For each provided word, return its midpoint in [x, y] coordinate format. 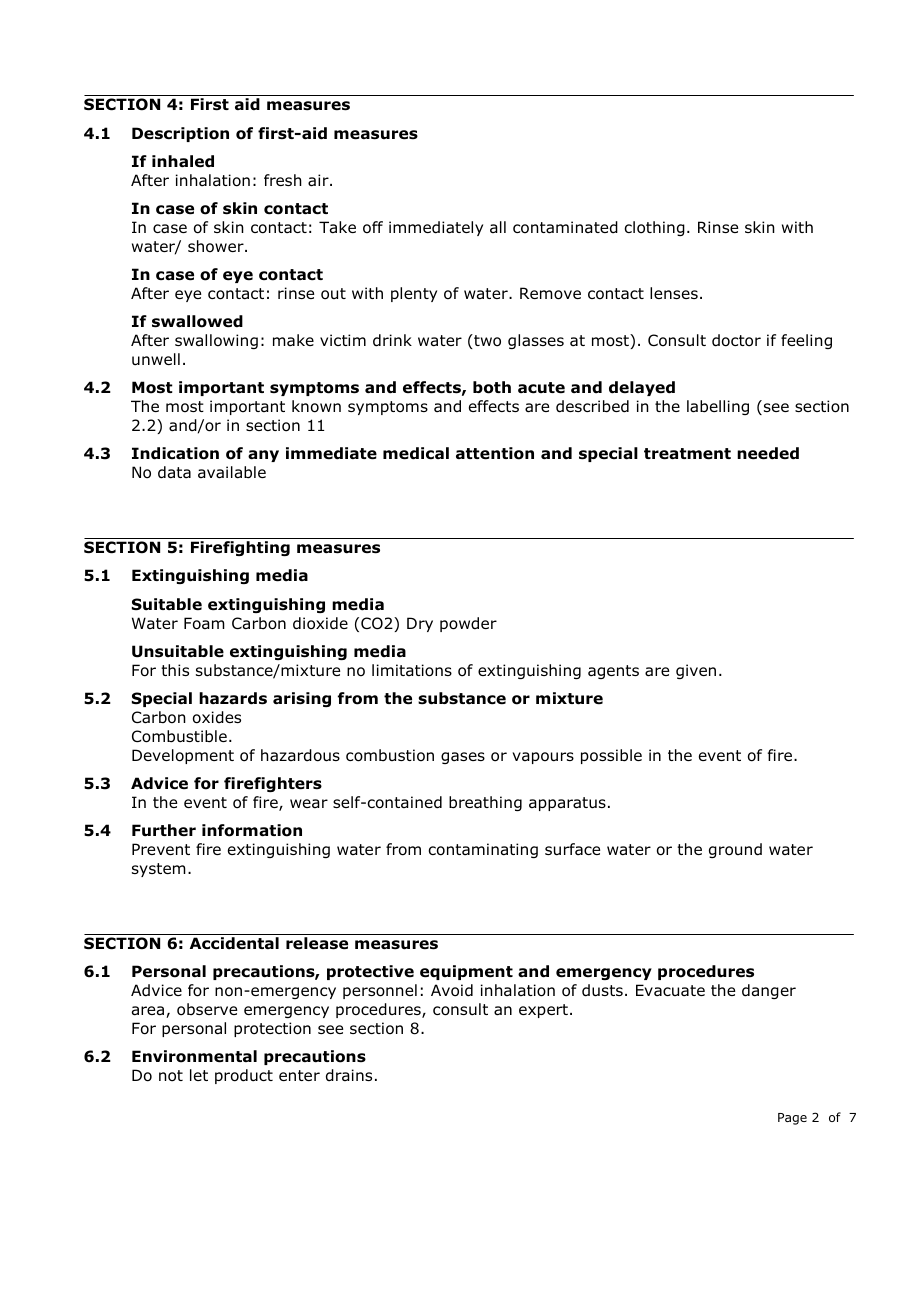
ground [735, 850]
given [696, 671]
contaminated [565, 227]
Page [792, 1119]
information [252, 830]
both [492, 387]
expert [543, 1011]
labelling [718, 407]
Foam [204, 623]
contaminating [483, 850]
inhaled [183, 161]
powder [468, 624]
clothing [654, 228]
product [244, 1076]
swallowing [216, 341]
